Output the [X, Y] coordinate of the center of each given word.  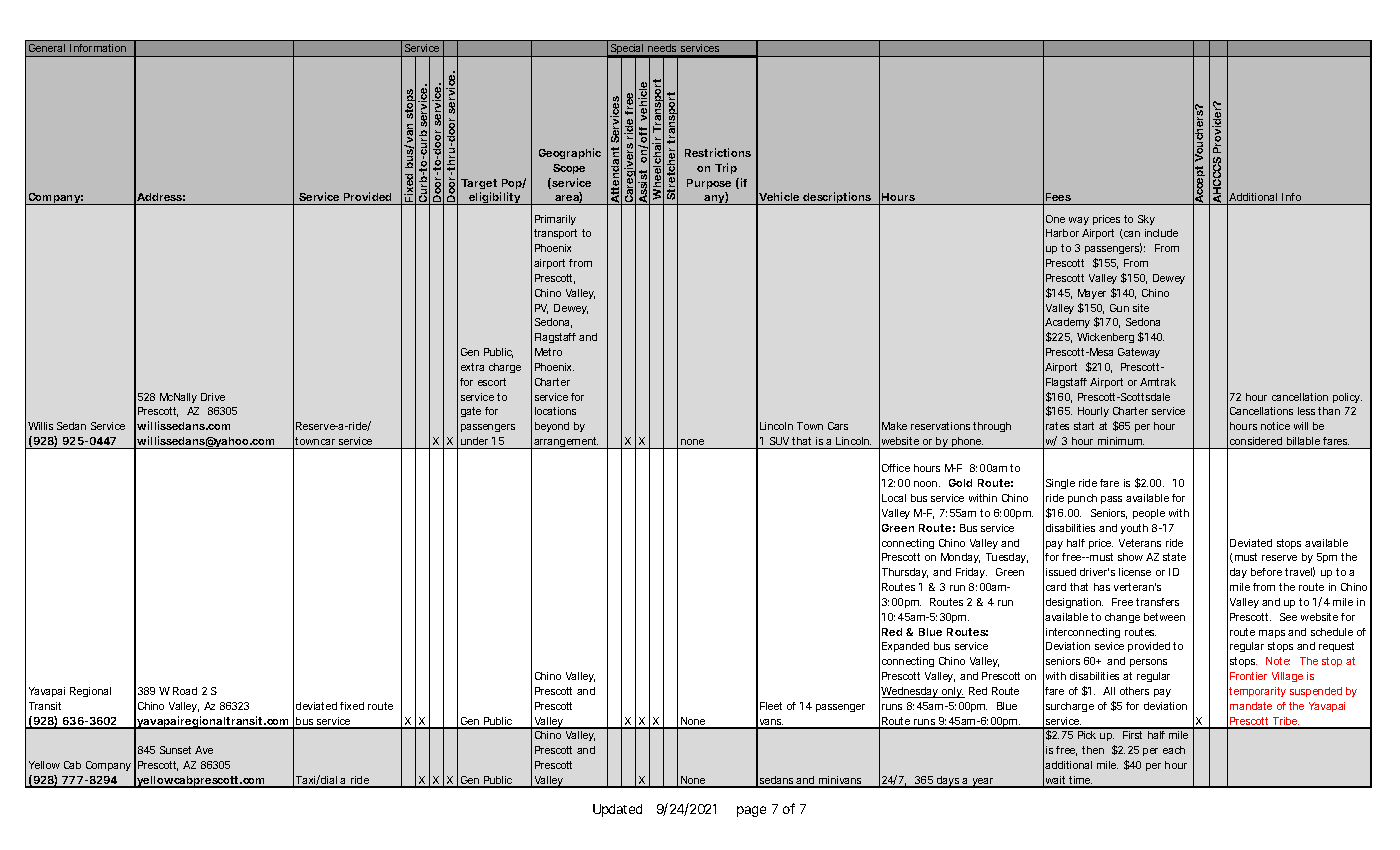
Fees [1058, 197]
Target [479, 184]
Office [896, 468]
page [751, 811]
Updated [617, 810]
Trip [726, 168]
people [1149, 514]
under [474, 441]
